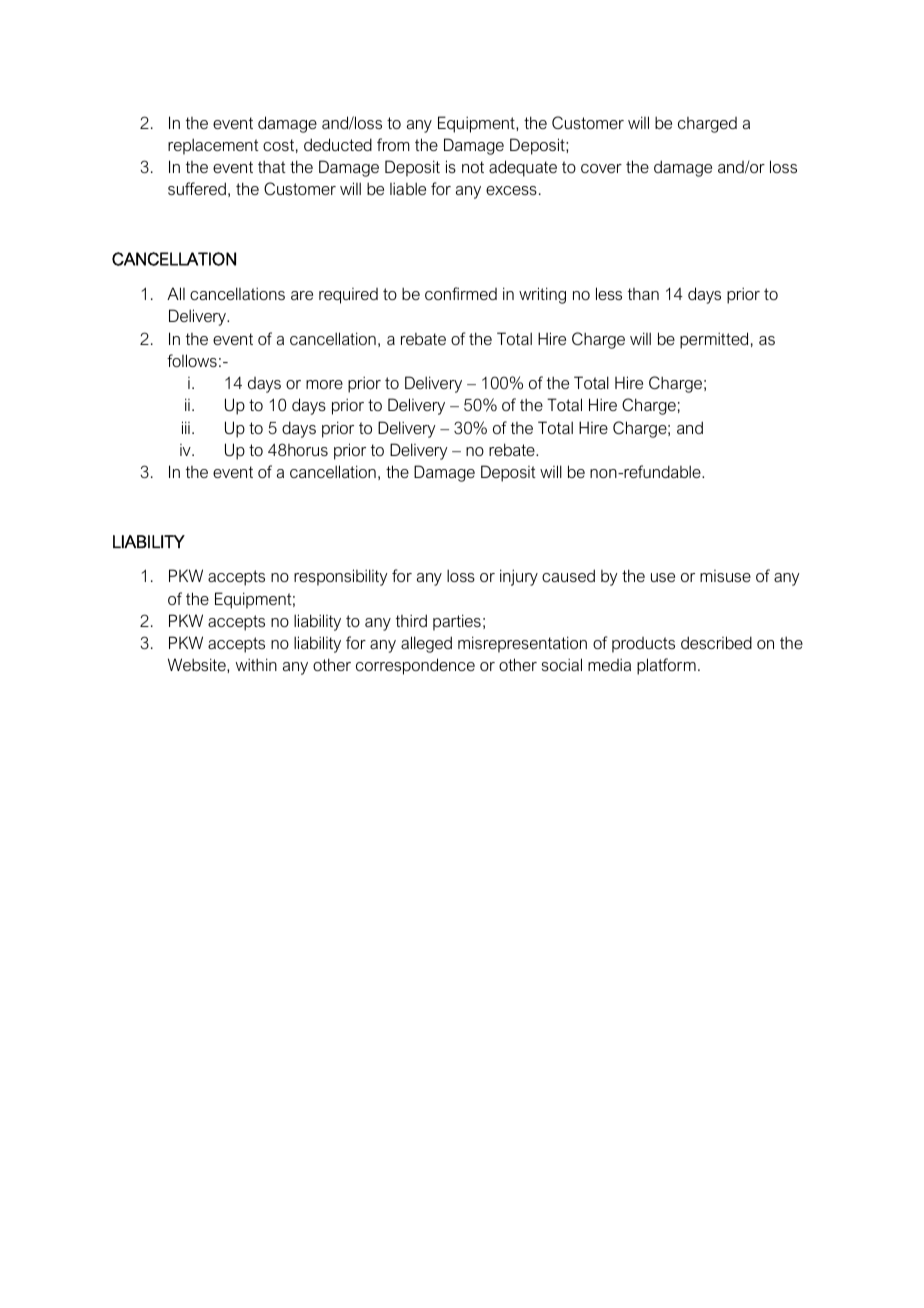  Describe the element at coordinates (601, 168) in the page. I see `cover` at that location.
